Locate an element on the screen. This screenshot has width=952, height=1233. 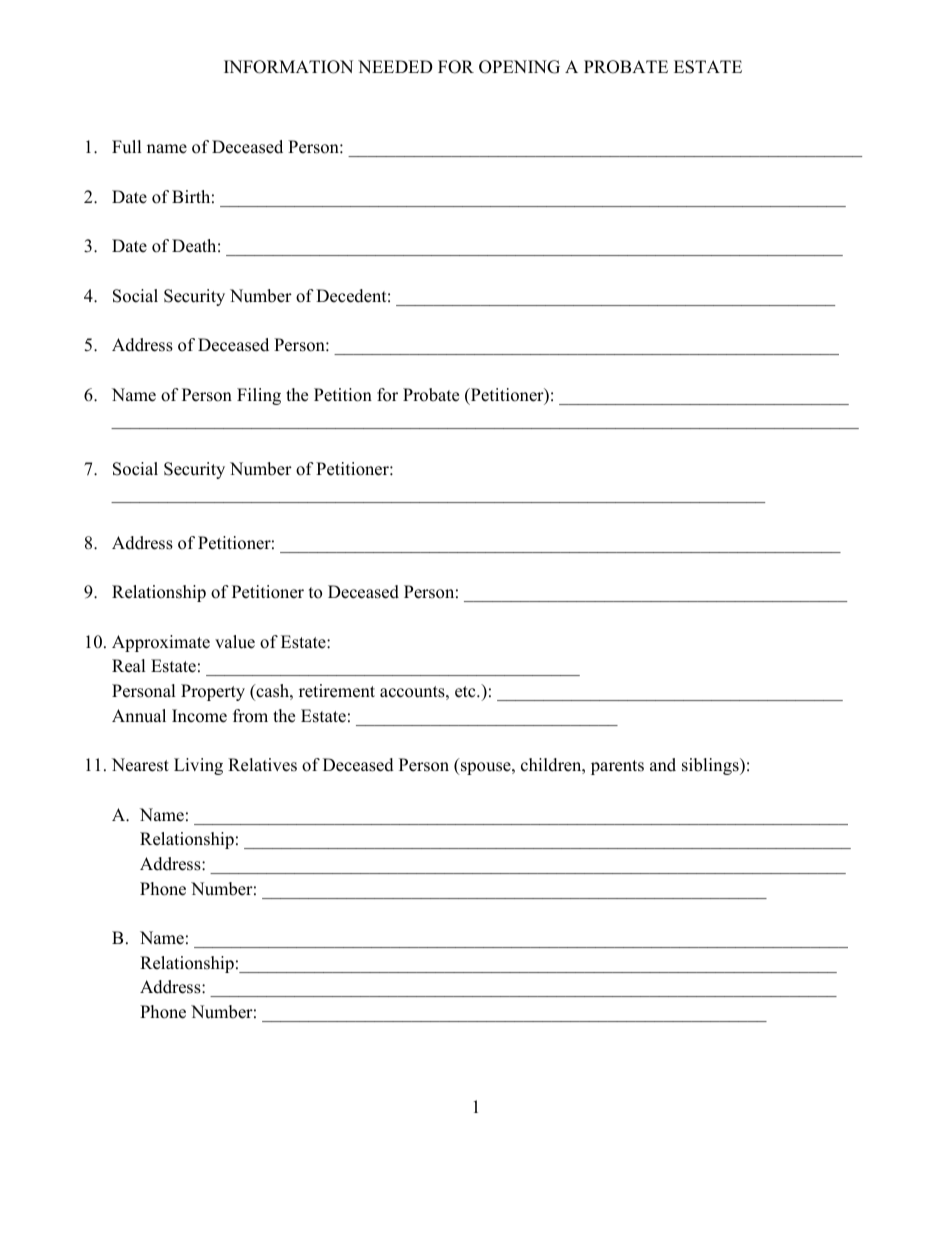
INFORMATION is located at coordinates (288, 67).
